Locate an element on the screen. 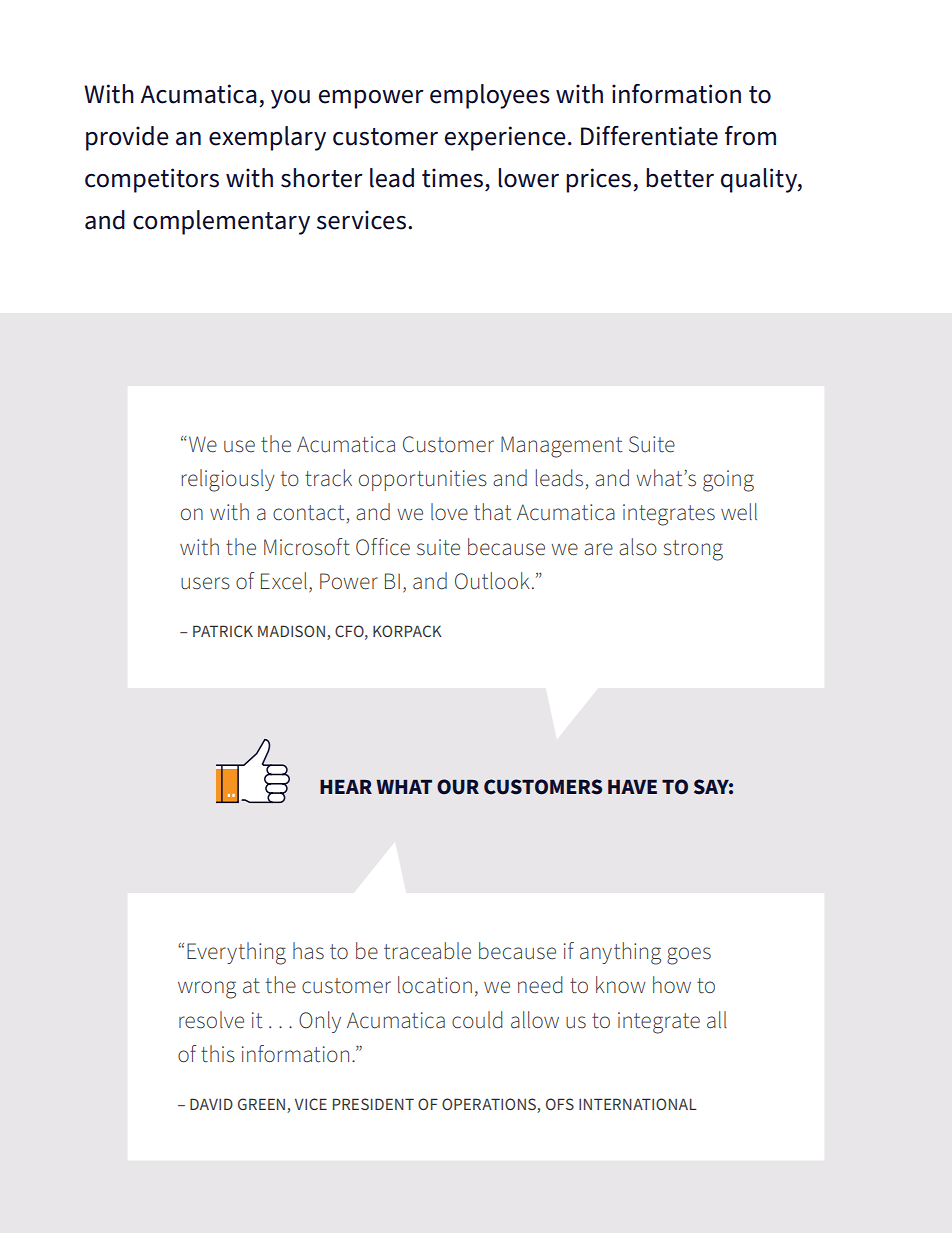  users is located at coordinates (205, 583).
